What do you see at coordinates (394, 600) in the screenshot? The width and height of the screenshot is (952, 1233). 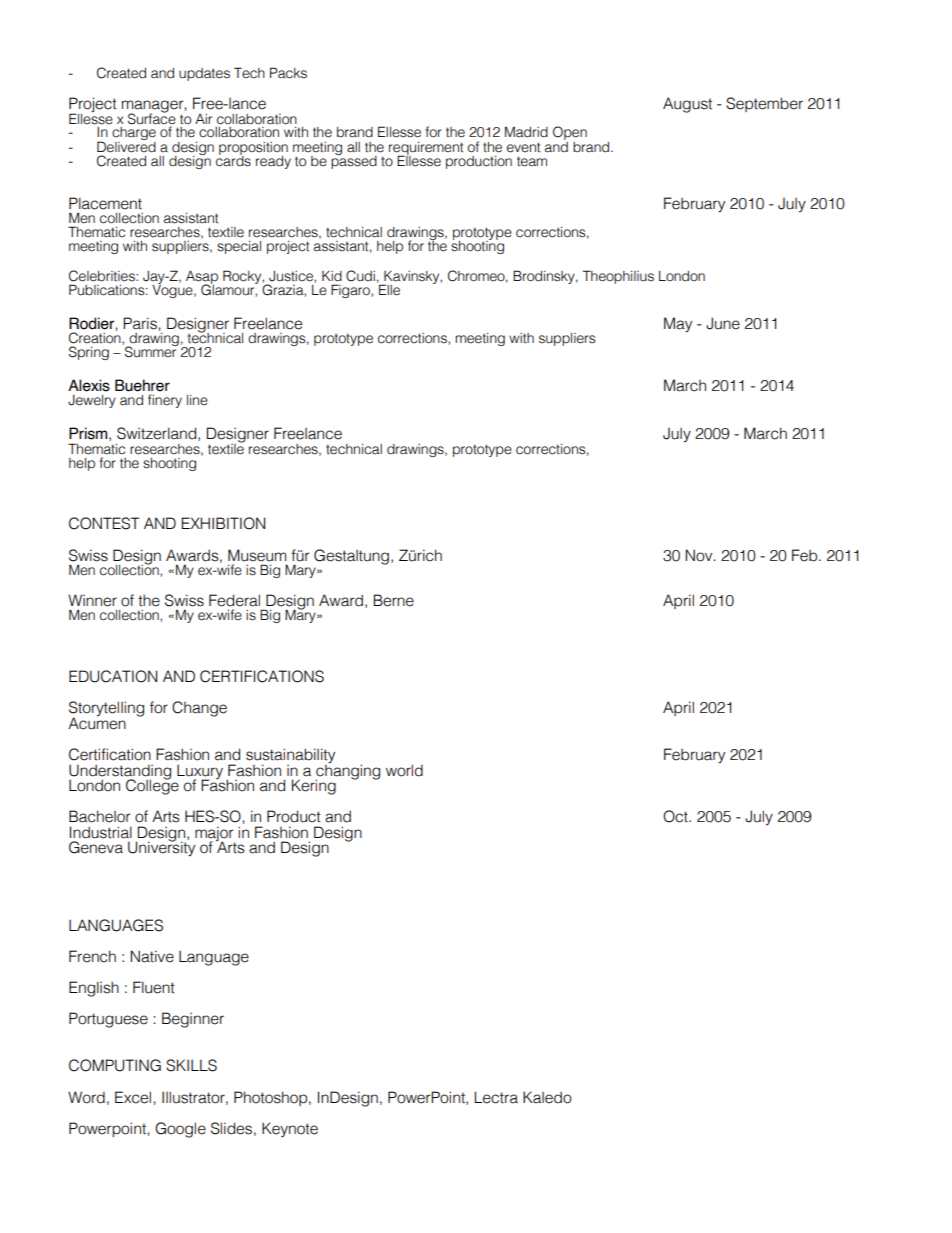 I see `Berne` at bounding box center [394, 600].
